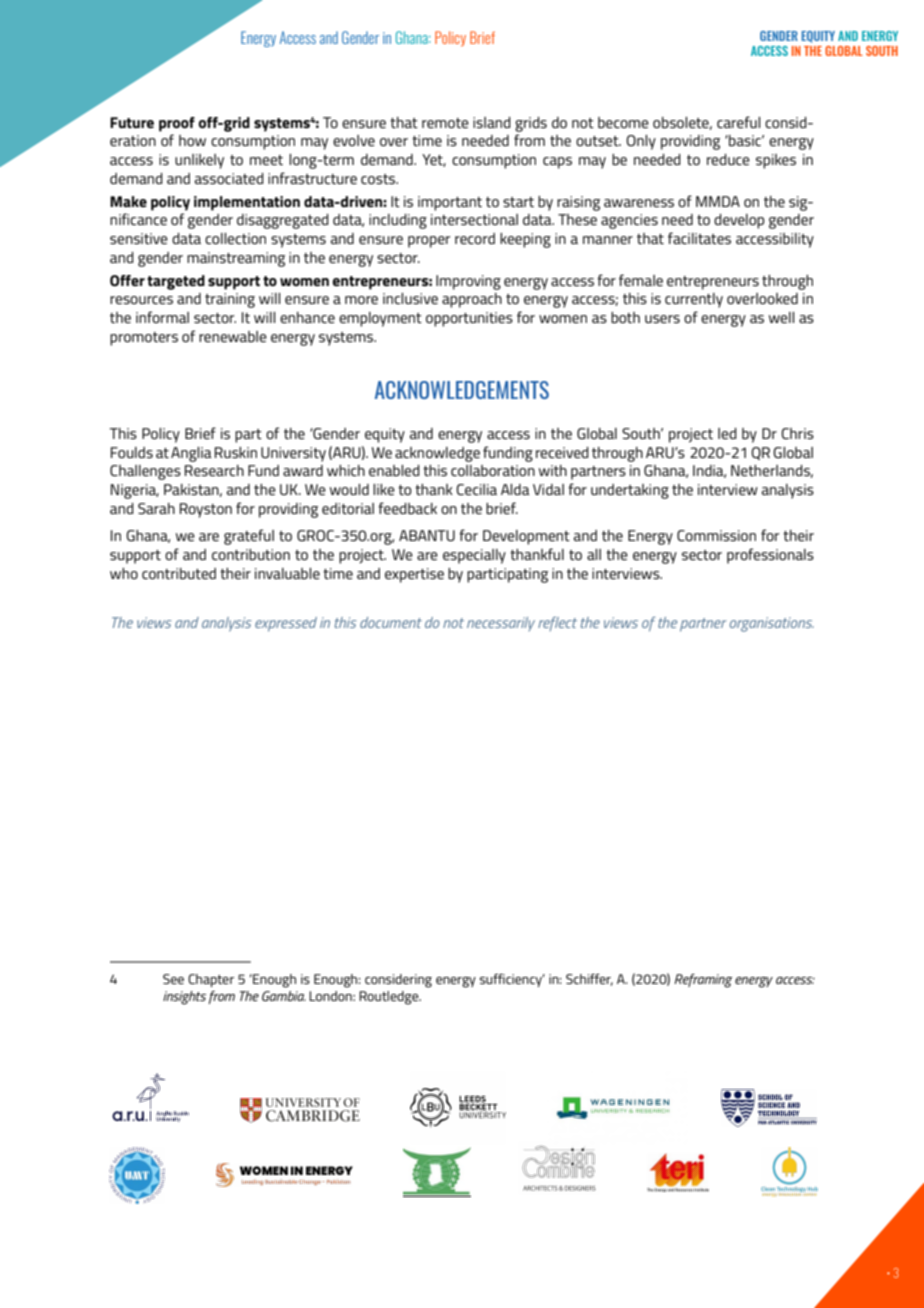 The height and width of the screenshot is (1308, 924). I want to click on Chapter, so click(211, 980).
